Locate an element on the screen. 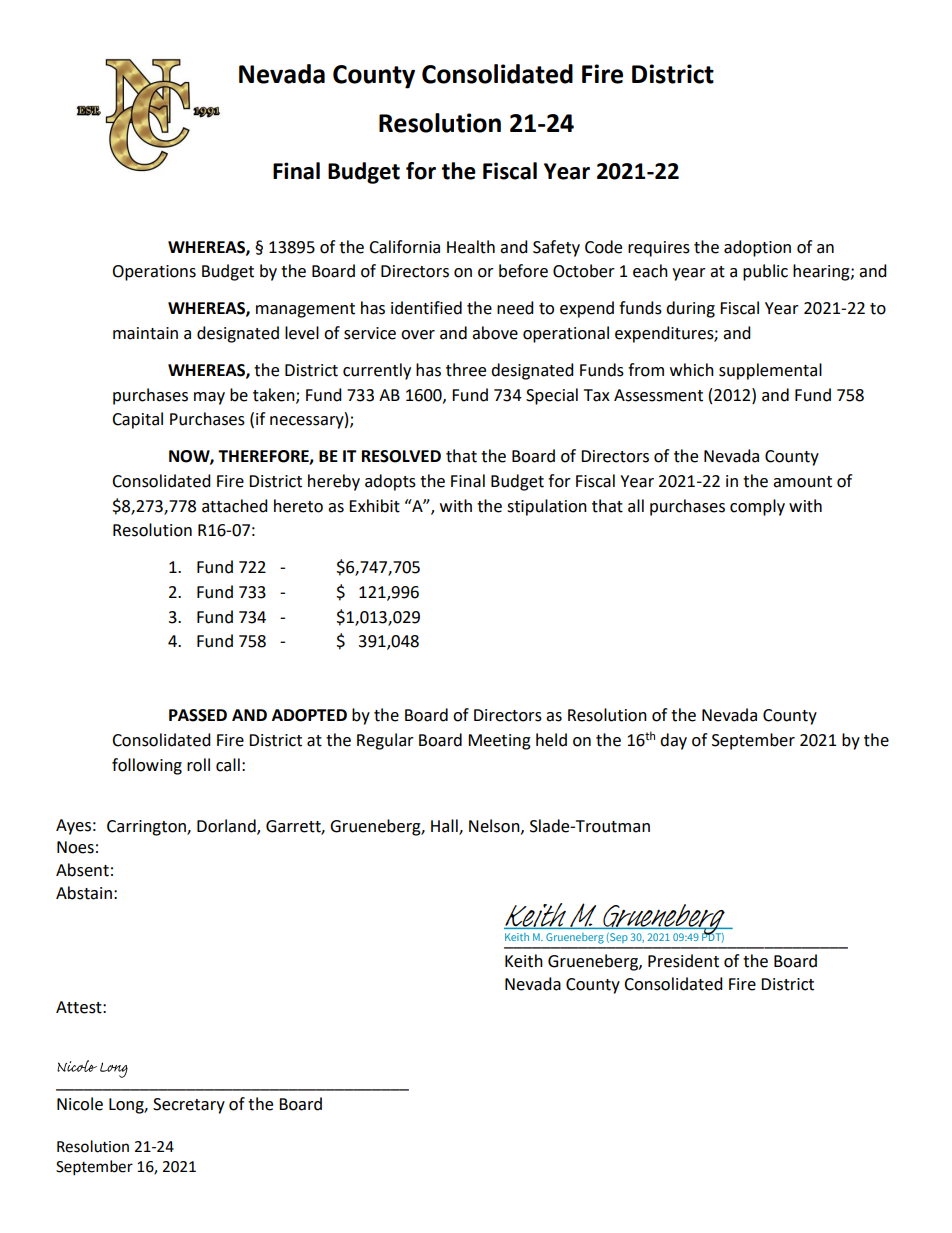 This screenshot has height=1233, width=952. Secretary is located at coordinates (189, 1106).
